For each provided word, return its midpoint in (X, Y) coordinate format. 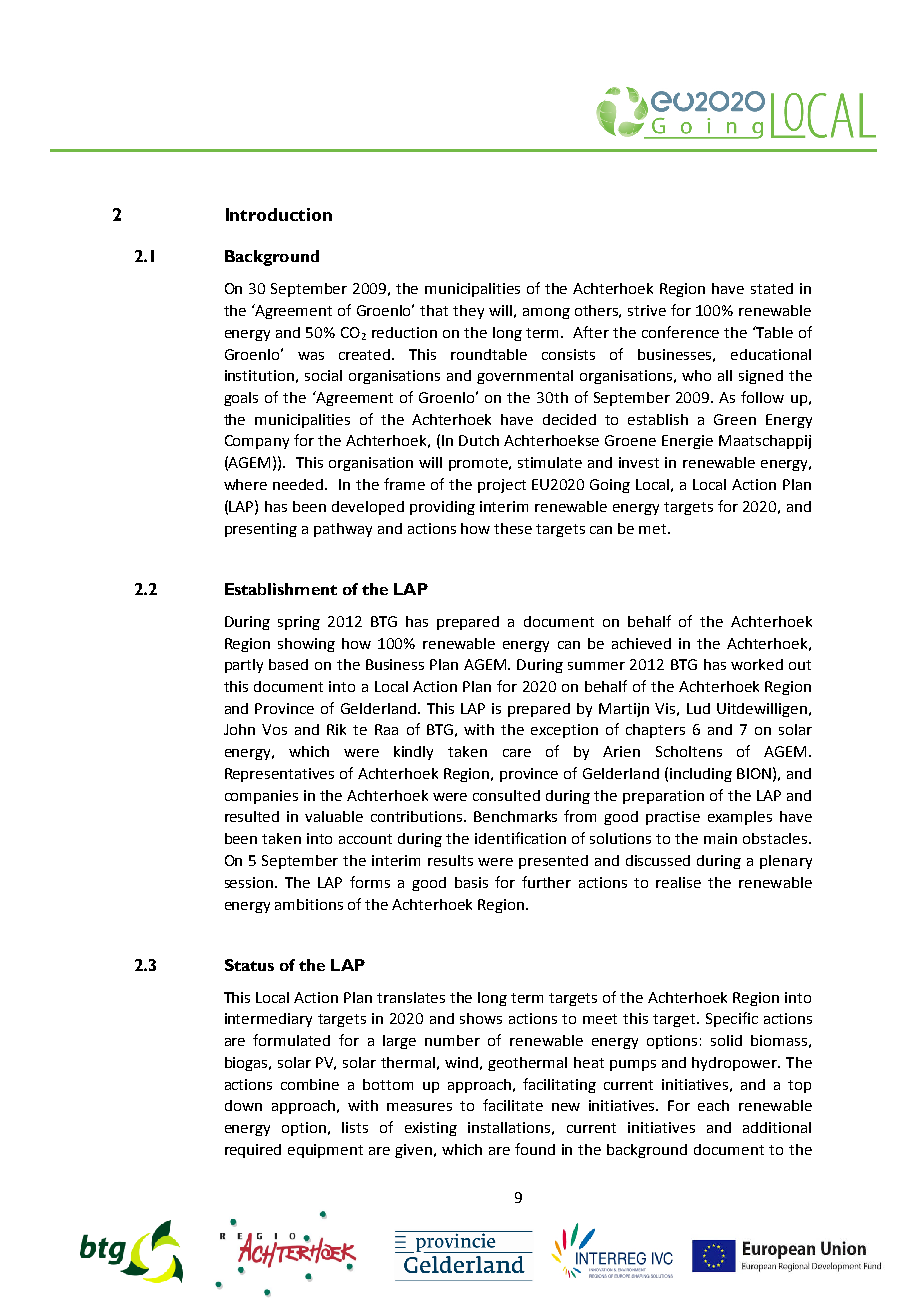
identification (520, 838)
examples (740, 818)
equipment (325, 1151)
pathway (343, 530)
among (546, 313)
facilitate (513, 1105)
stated (772, 288)
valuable (334, 816)
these (513, 528)
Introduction (279, 214)
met (654, 529)
